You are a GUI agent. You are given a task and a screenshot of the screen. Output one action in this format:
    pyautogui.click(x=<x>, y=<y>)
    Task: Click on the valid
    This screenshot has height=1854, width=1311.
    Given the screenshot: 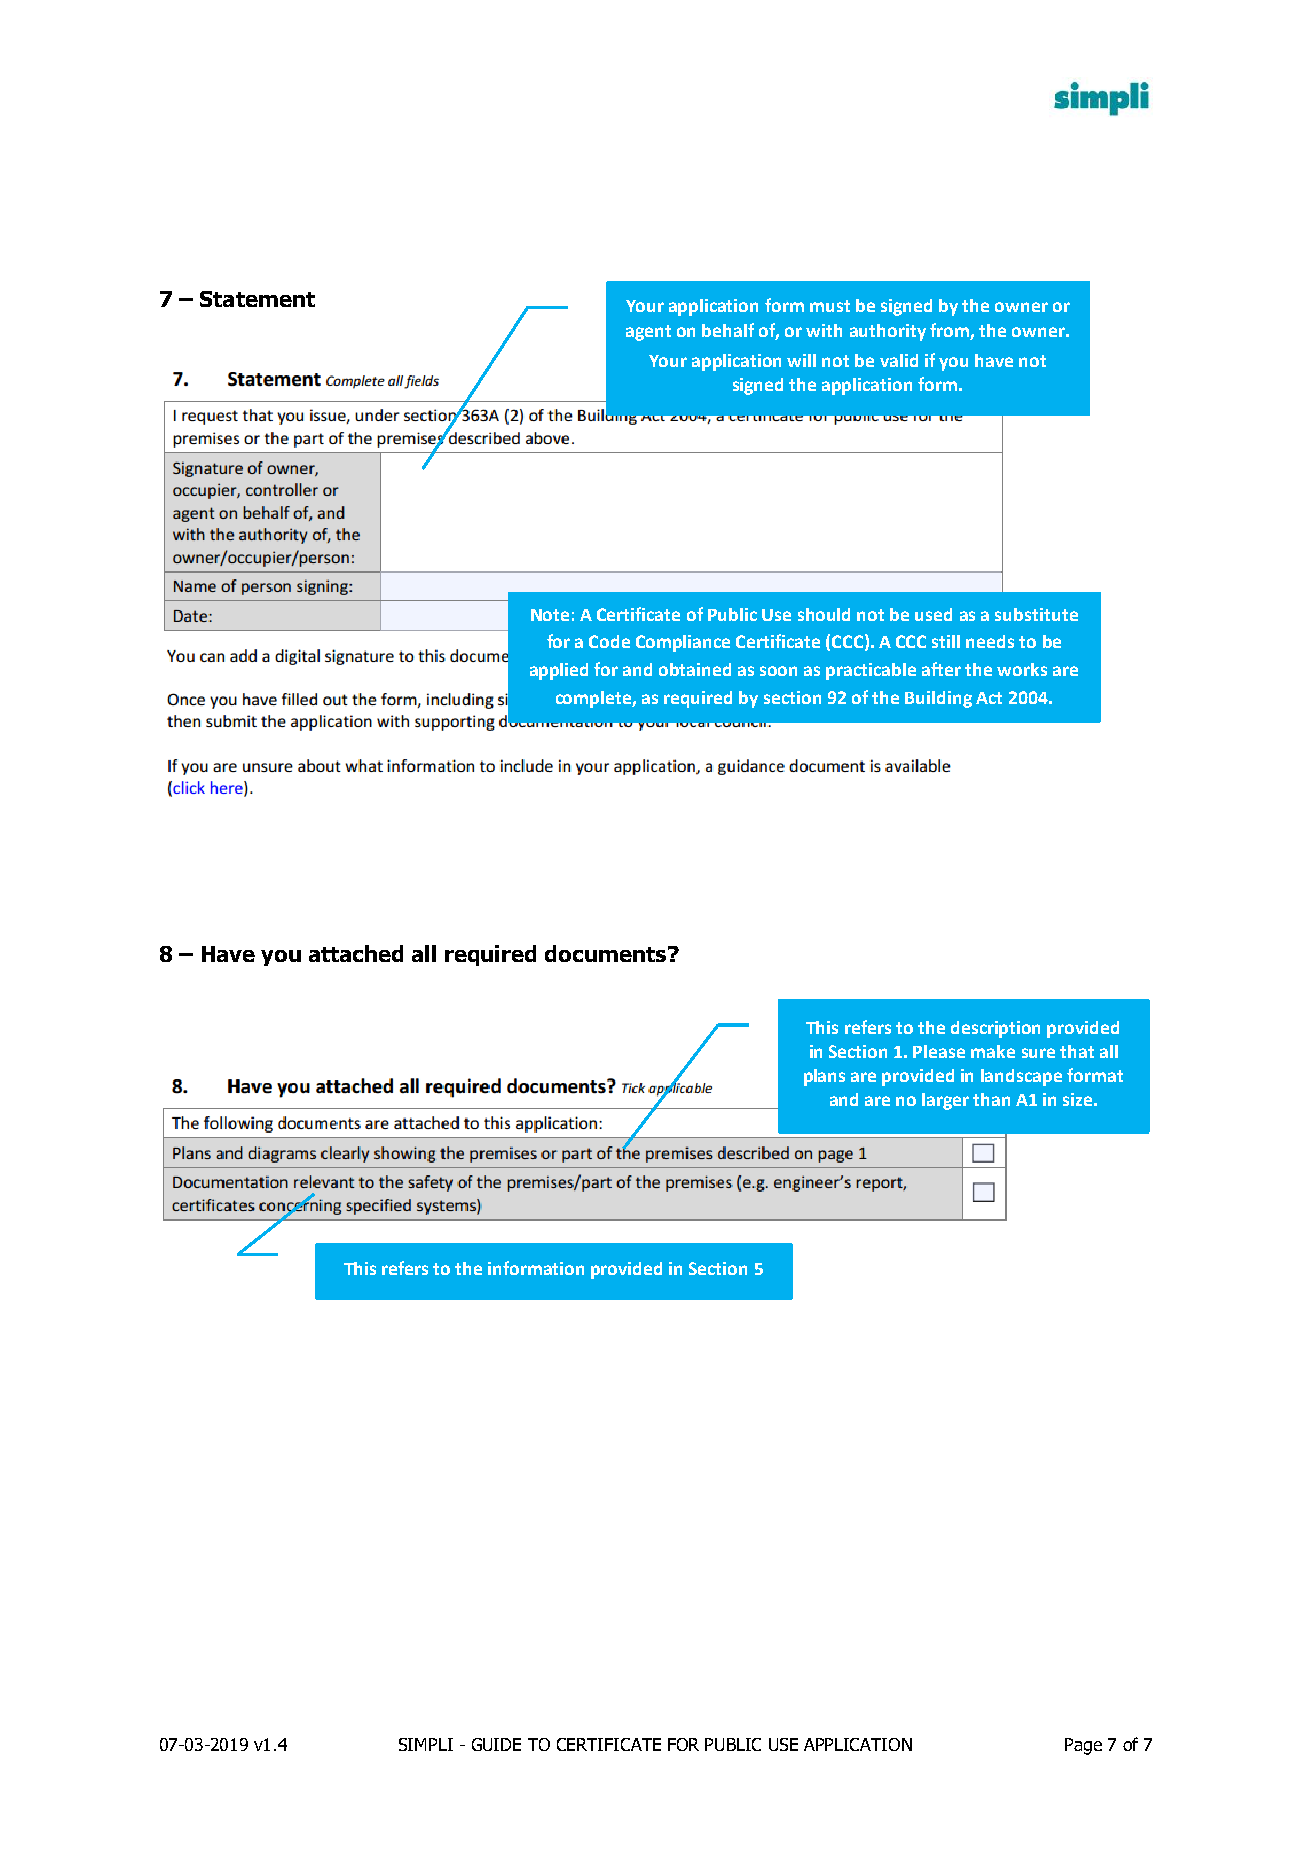 What is the action you would take?
    pyautogui.click(x=899, y=360)
